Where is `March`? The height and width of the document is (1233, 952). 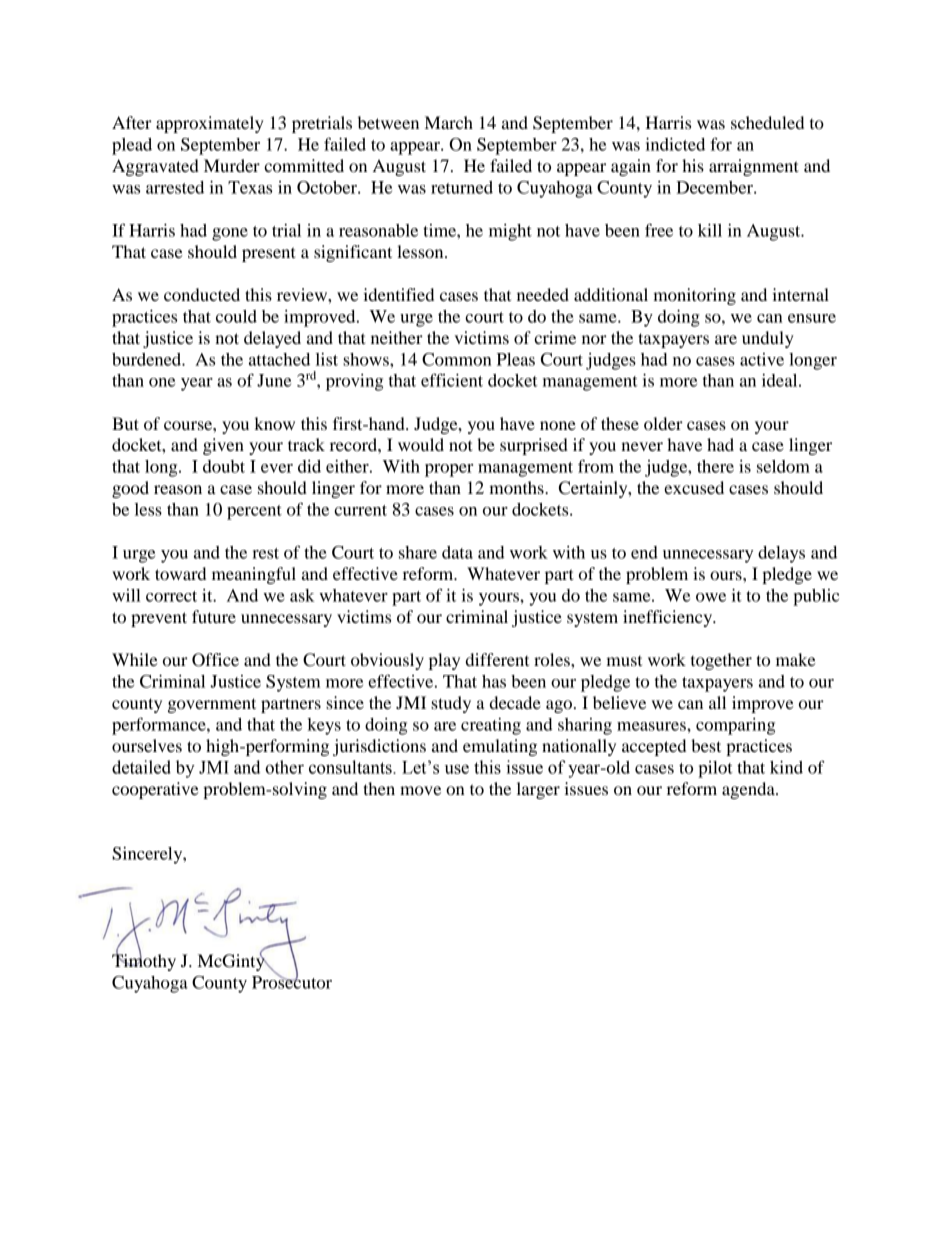
March is located at coordinates (449, 122).
